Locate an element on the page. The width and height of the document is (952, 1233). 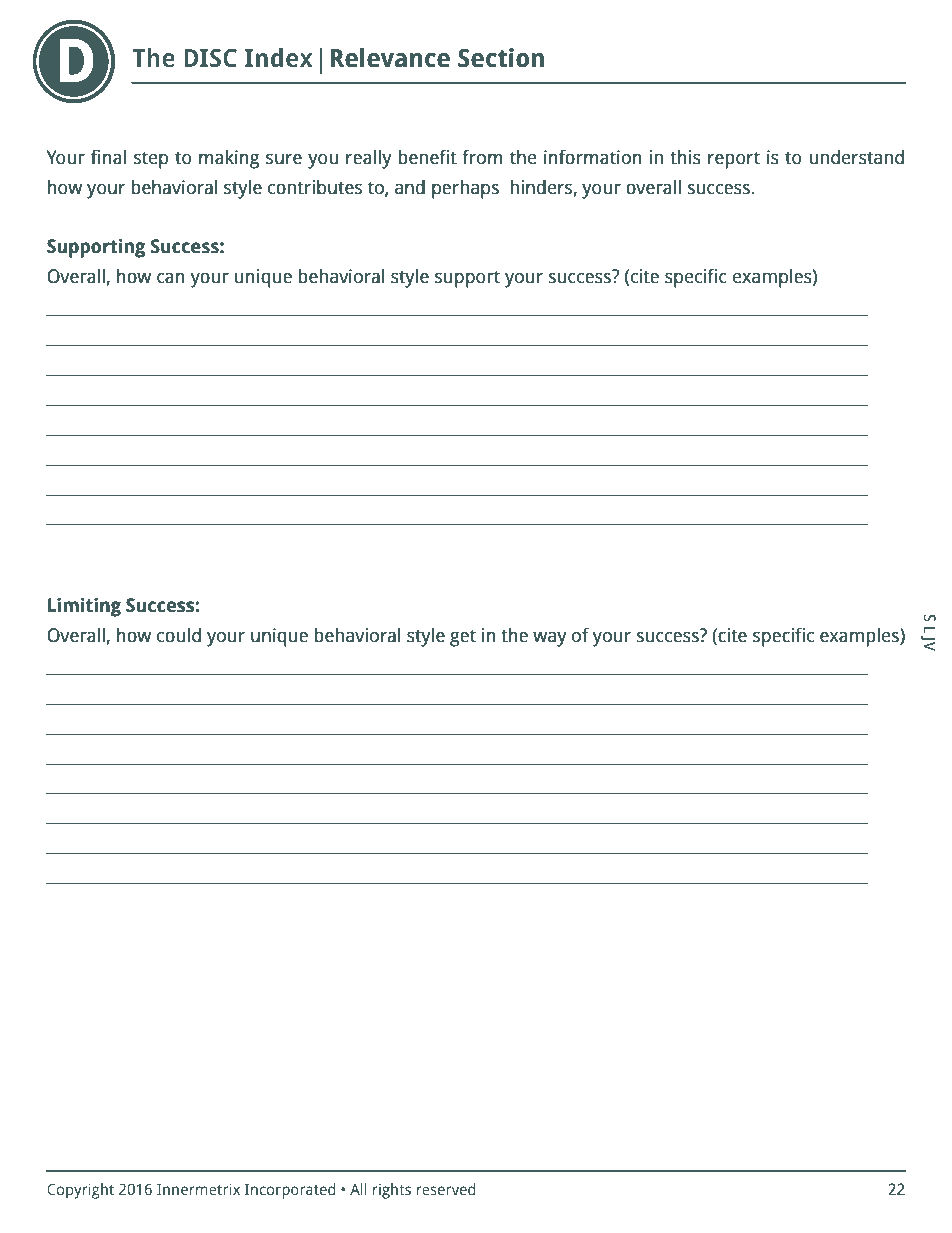
Limiting is located at coordinates (84, 607).
